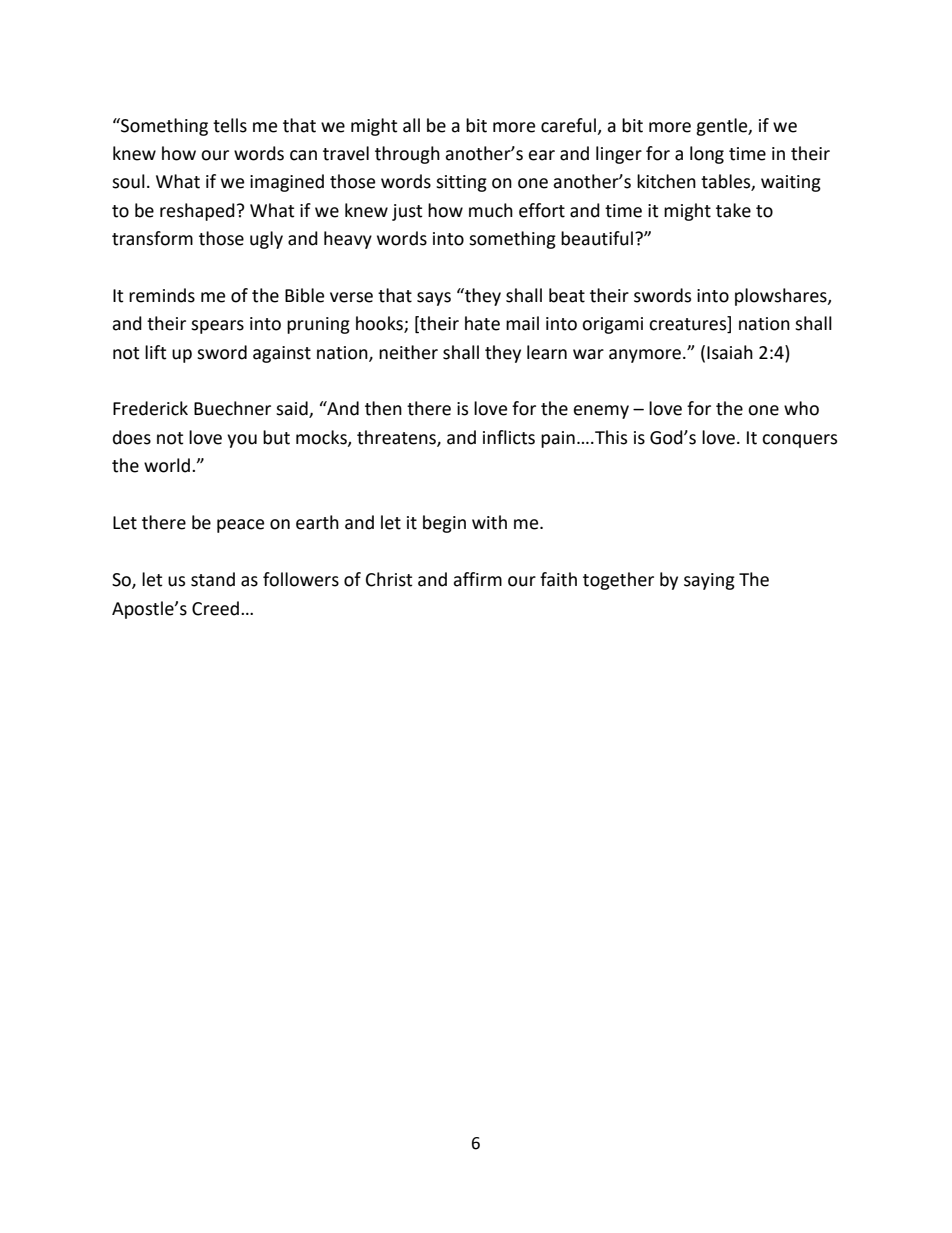 The image size is (952, 1233). What do you see at coordinates (434, 299) in the document?
I see `says` at bounding box center [434, 299].
